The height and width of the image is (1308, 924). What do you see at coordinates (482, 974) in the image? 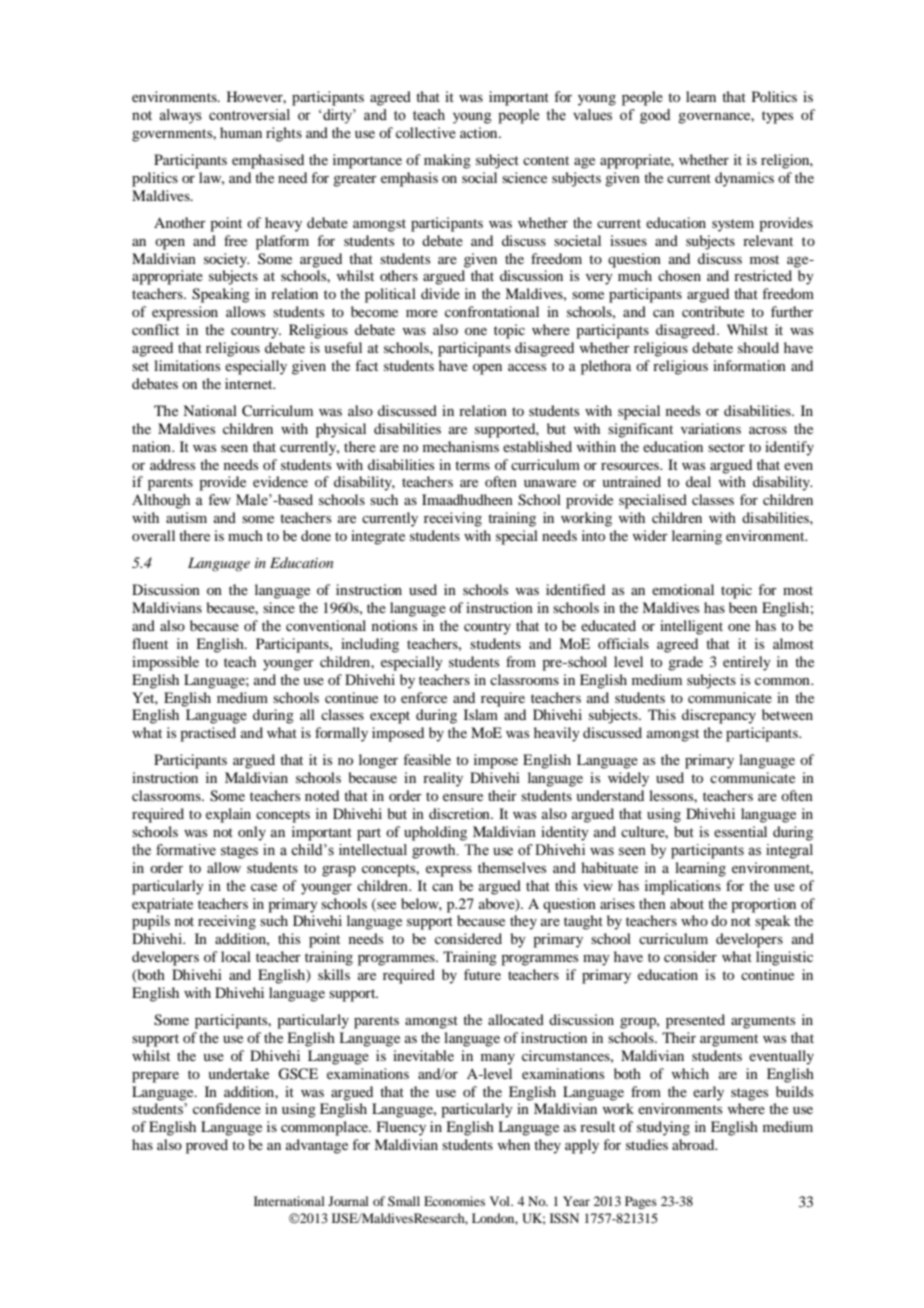
I see `future` at bounding box center [482, 974].
